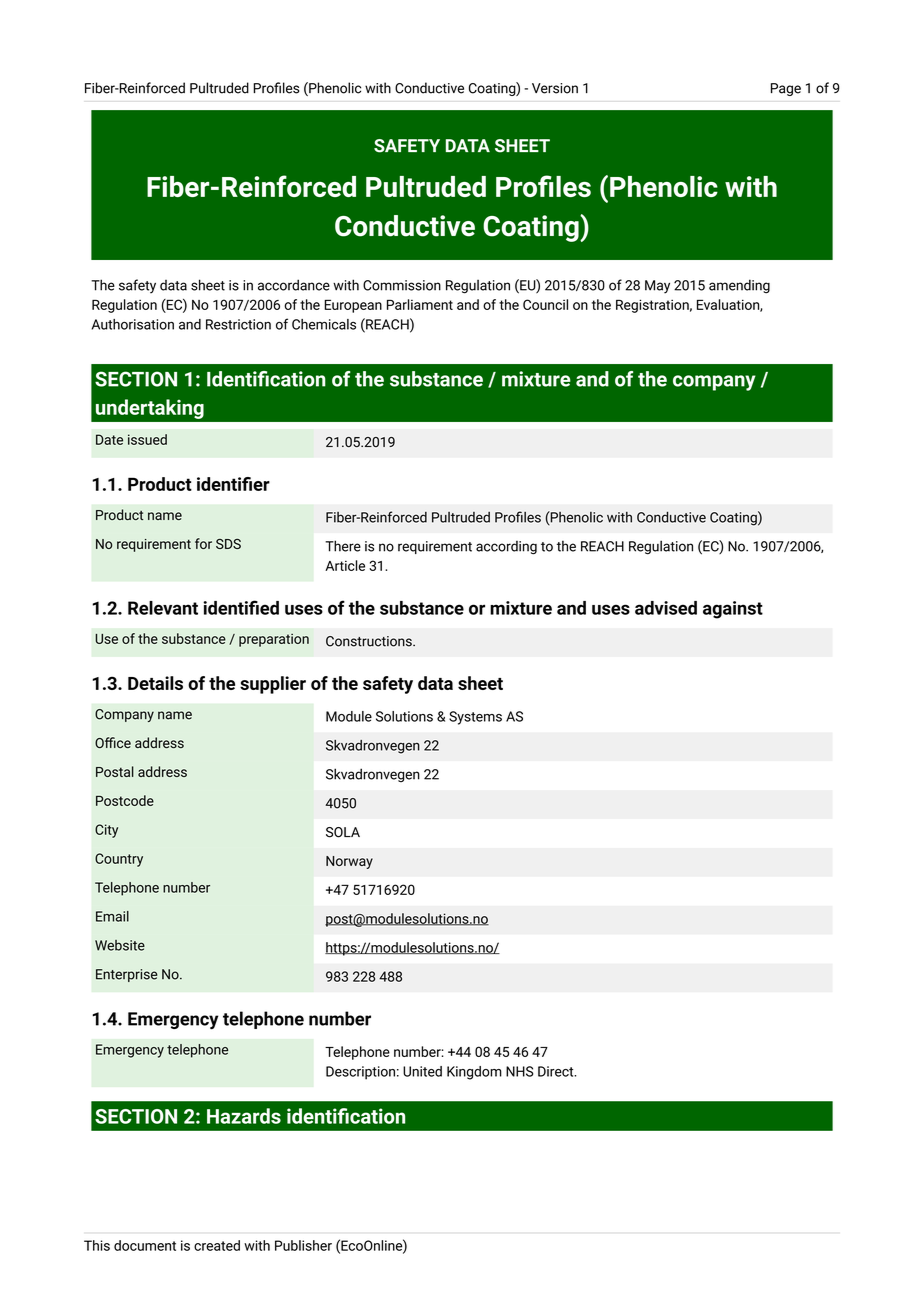 This screenshot has width=924, height=1308. What do you see at coordinates (155, 683) in the screenshot?
I see `Details` at bounding box center [155, 683].
